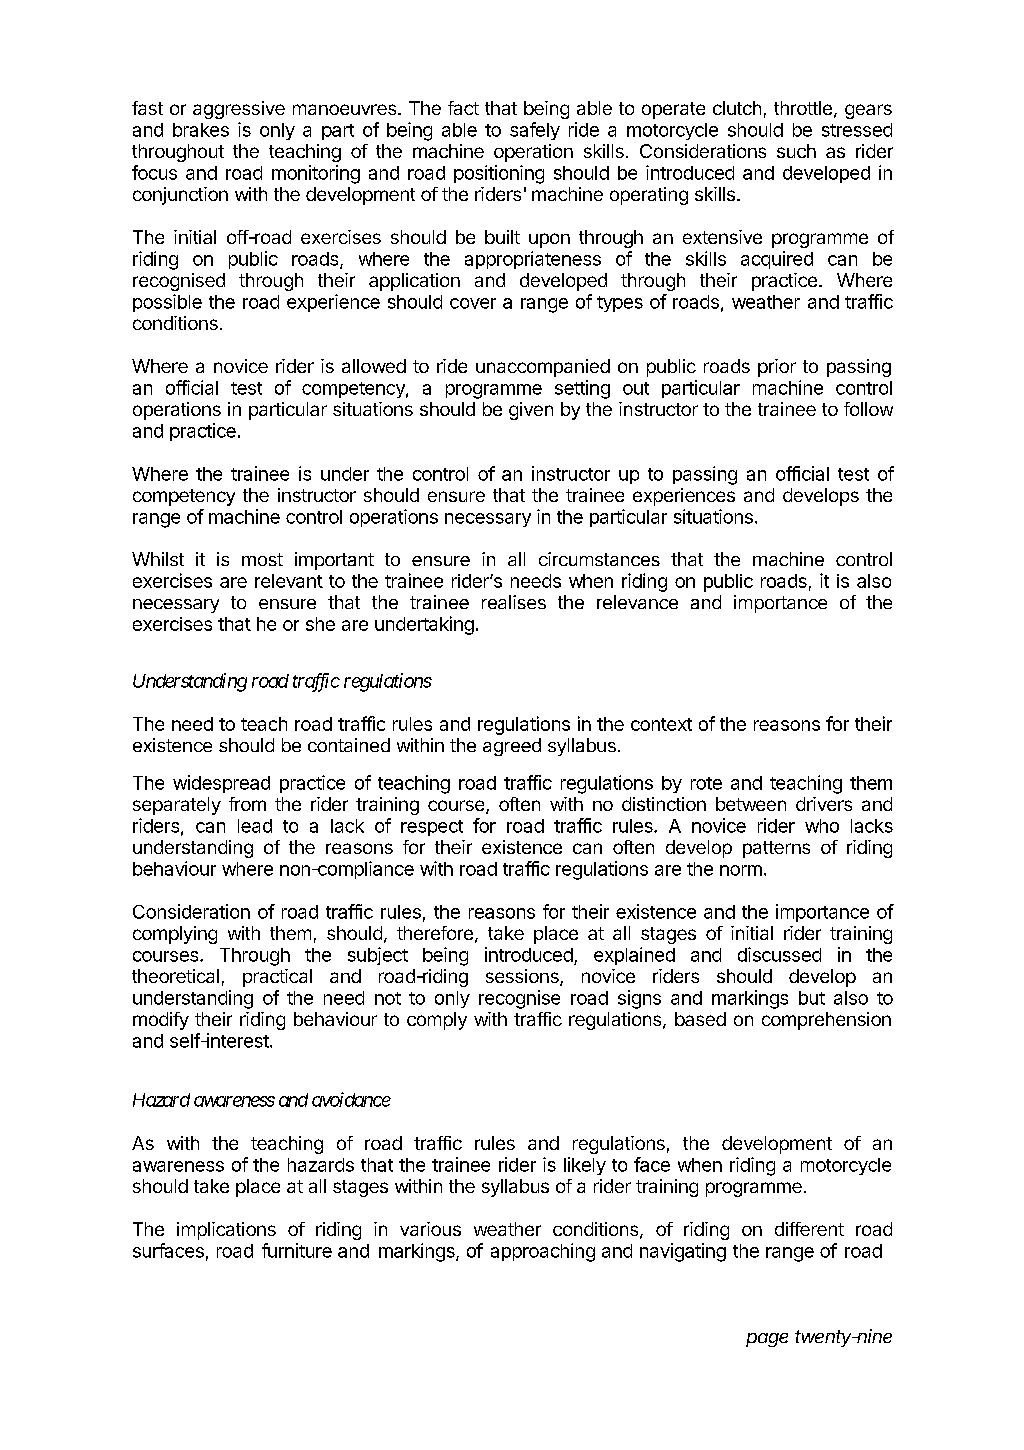 Image resolution: width=1024 pixels, height=1450 pixels. I want to click on widespread, so click(221, 784).
